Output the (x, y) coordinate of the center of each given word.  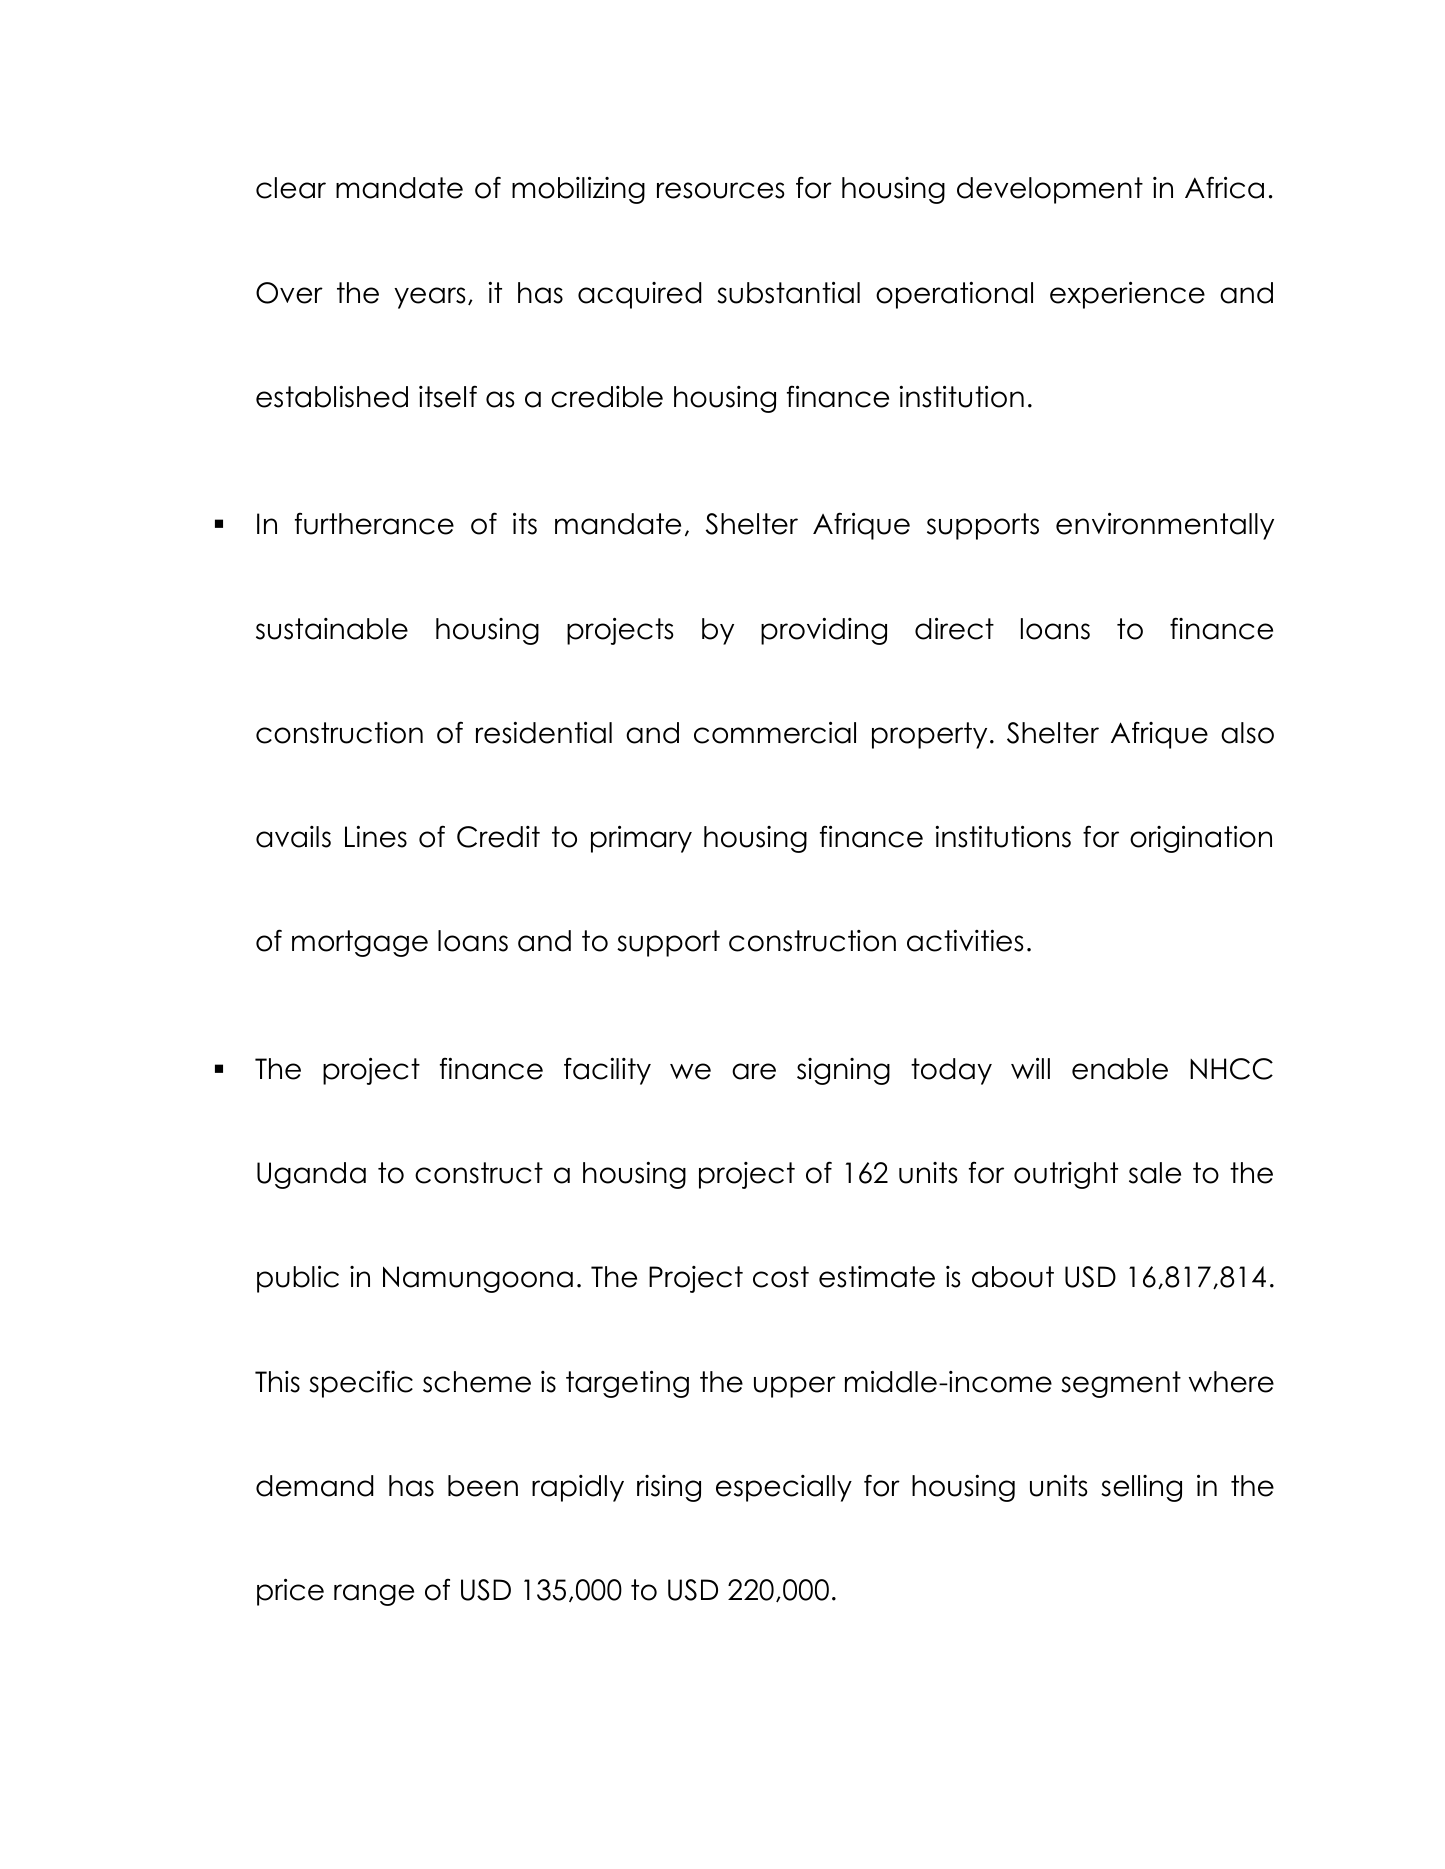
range (374, 1595)
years (429, 298)
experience (1127, 295)
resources (720, 190)
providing (824, 631)
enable (1120, 1069)
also (1247, 733)
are (754, 1071)
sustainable (332, 629)
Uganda (311, 1175)
